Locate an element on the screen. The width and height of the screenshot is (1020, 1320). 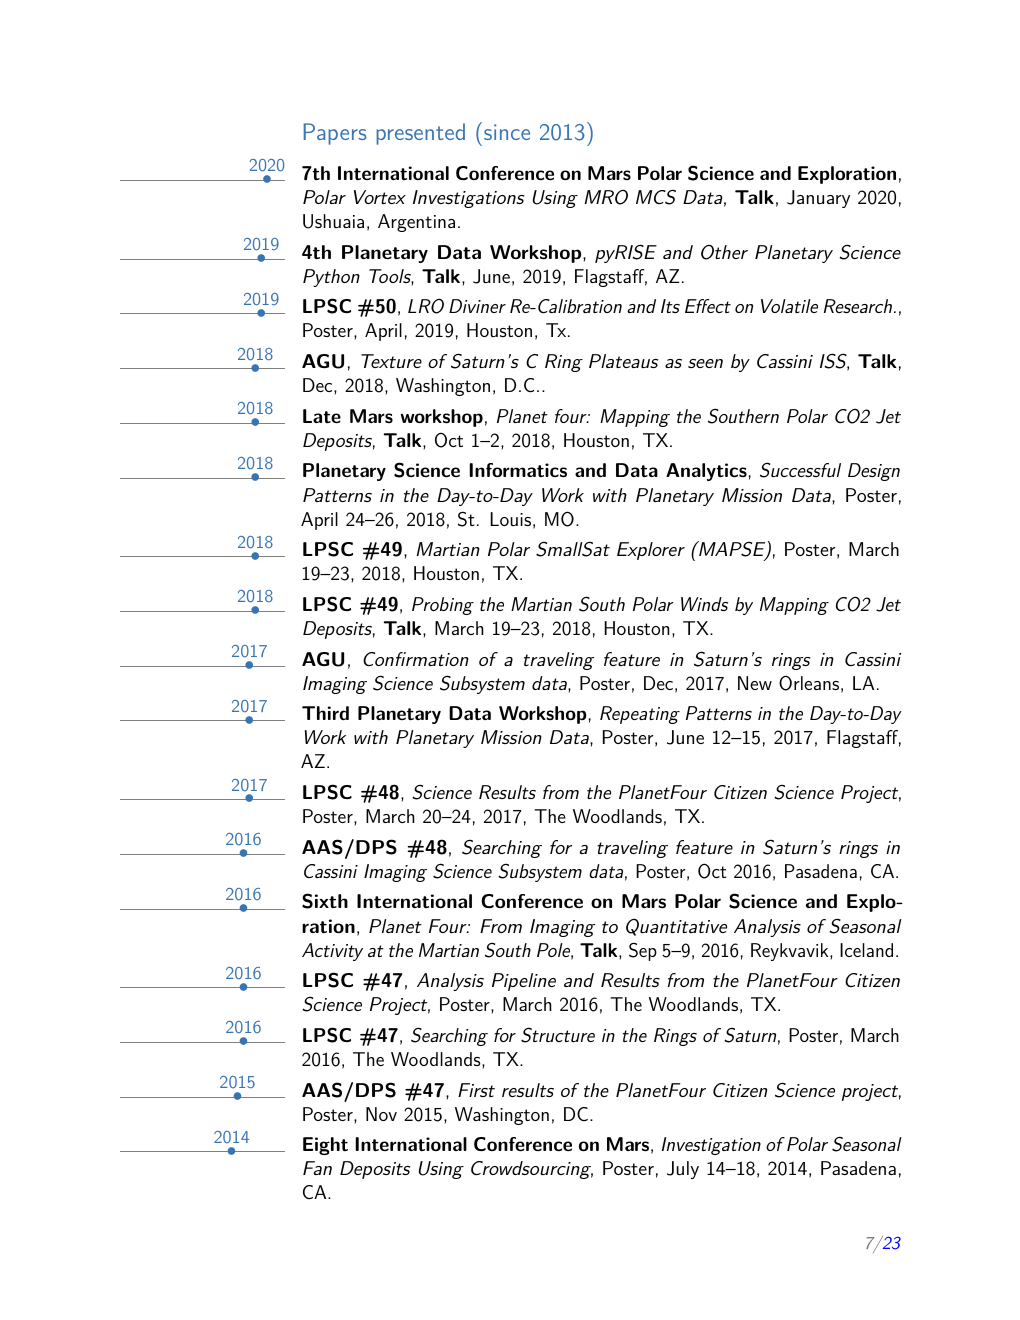
Confirmation is located at coordinates (416, 659).
